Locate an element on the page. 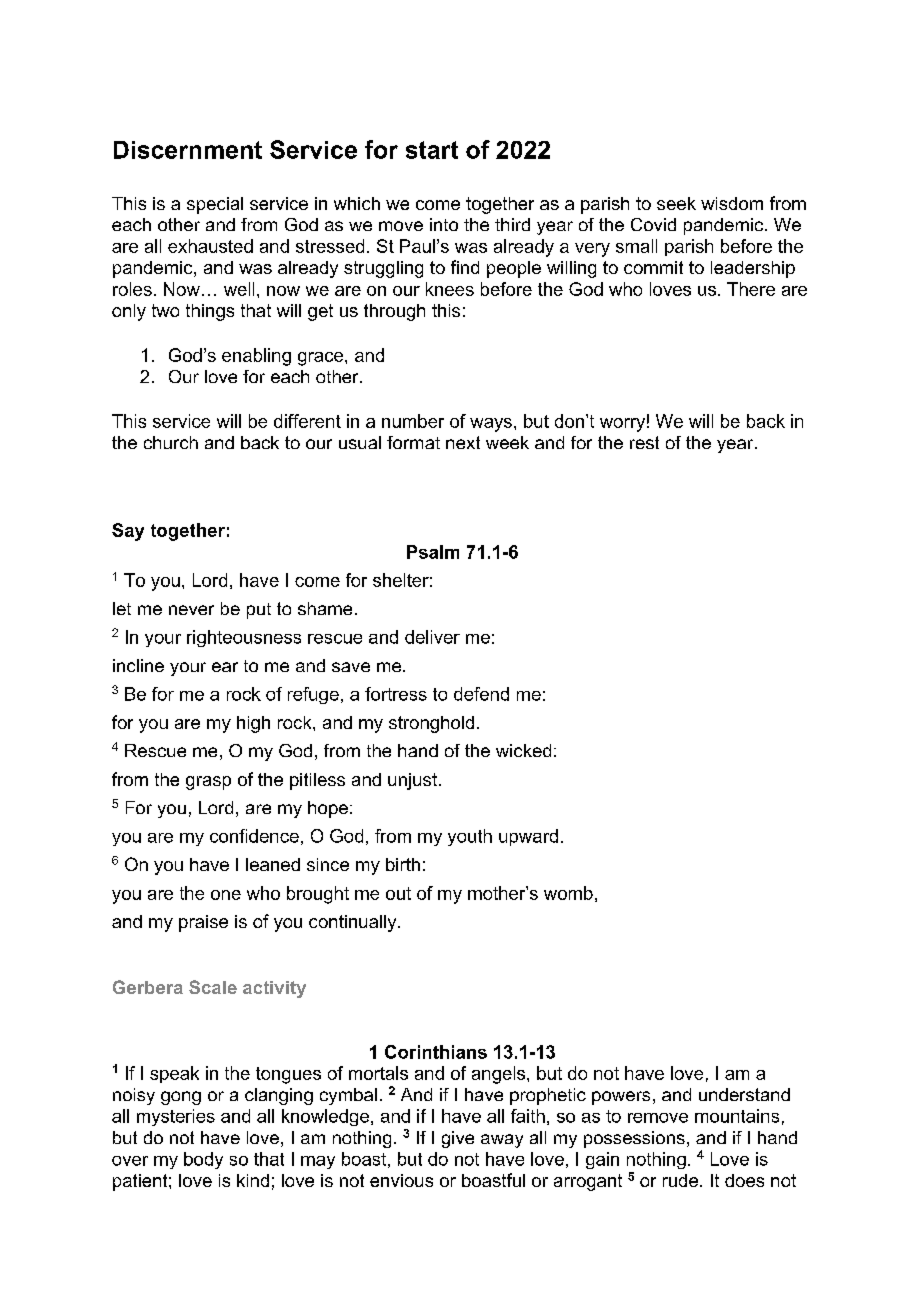  deliver is located at coordinates (432, 637).
